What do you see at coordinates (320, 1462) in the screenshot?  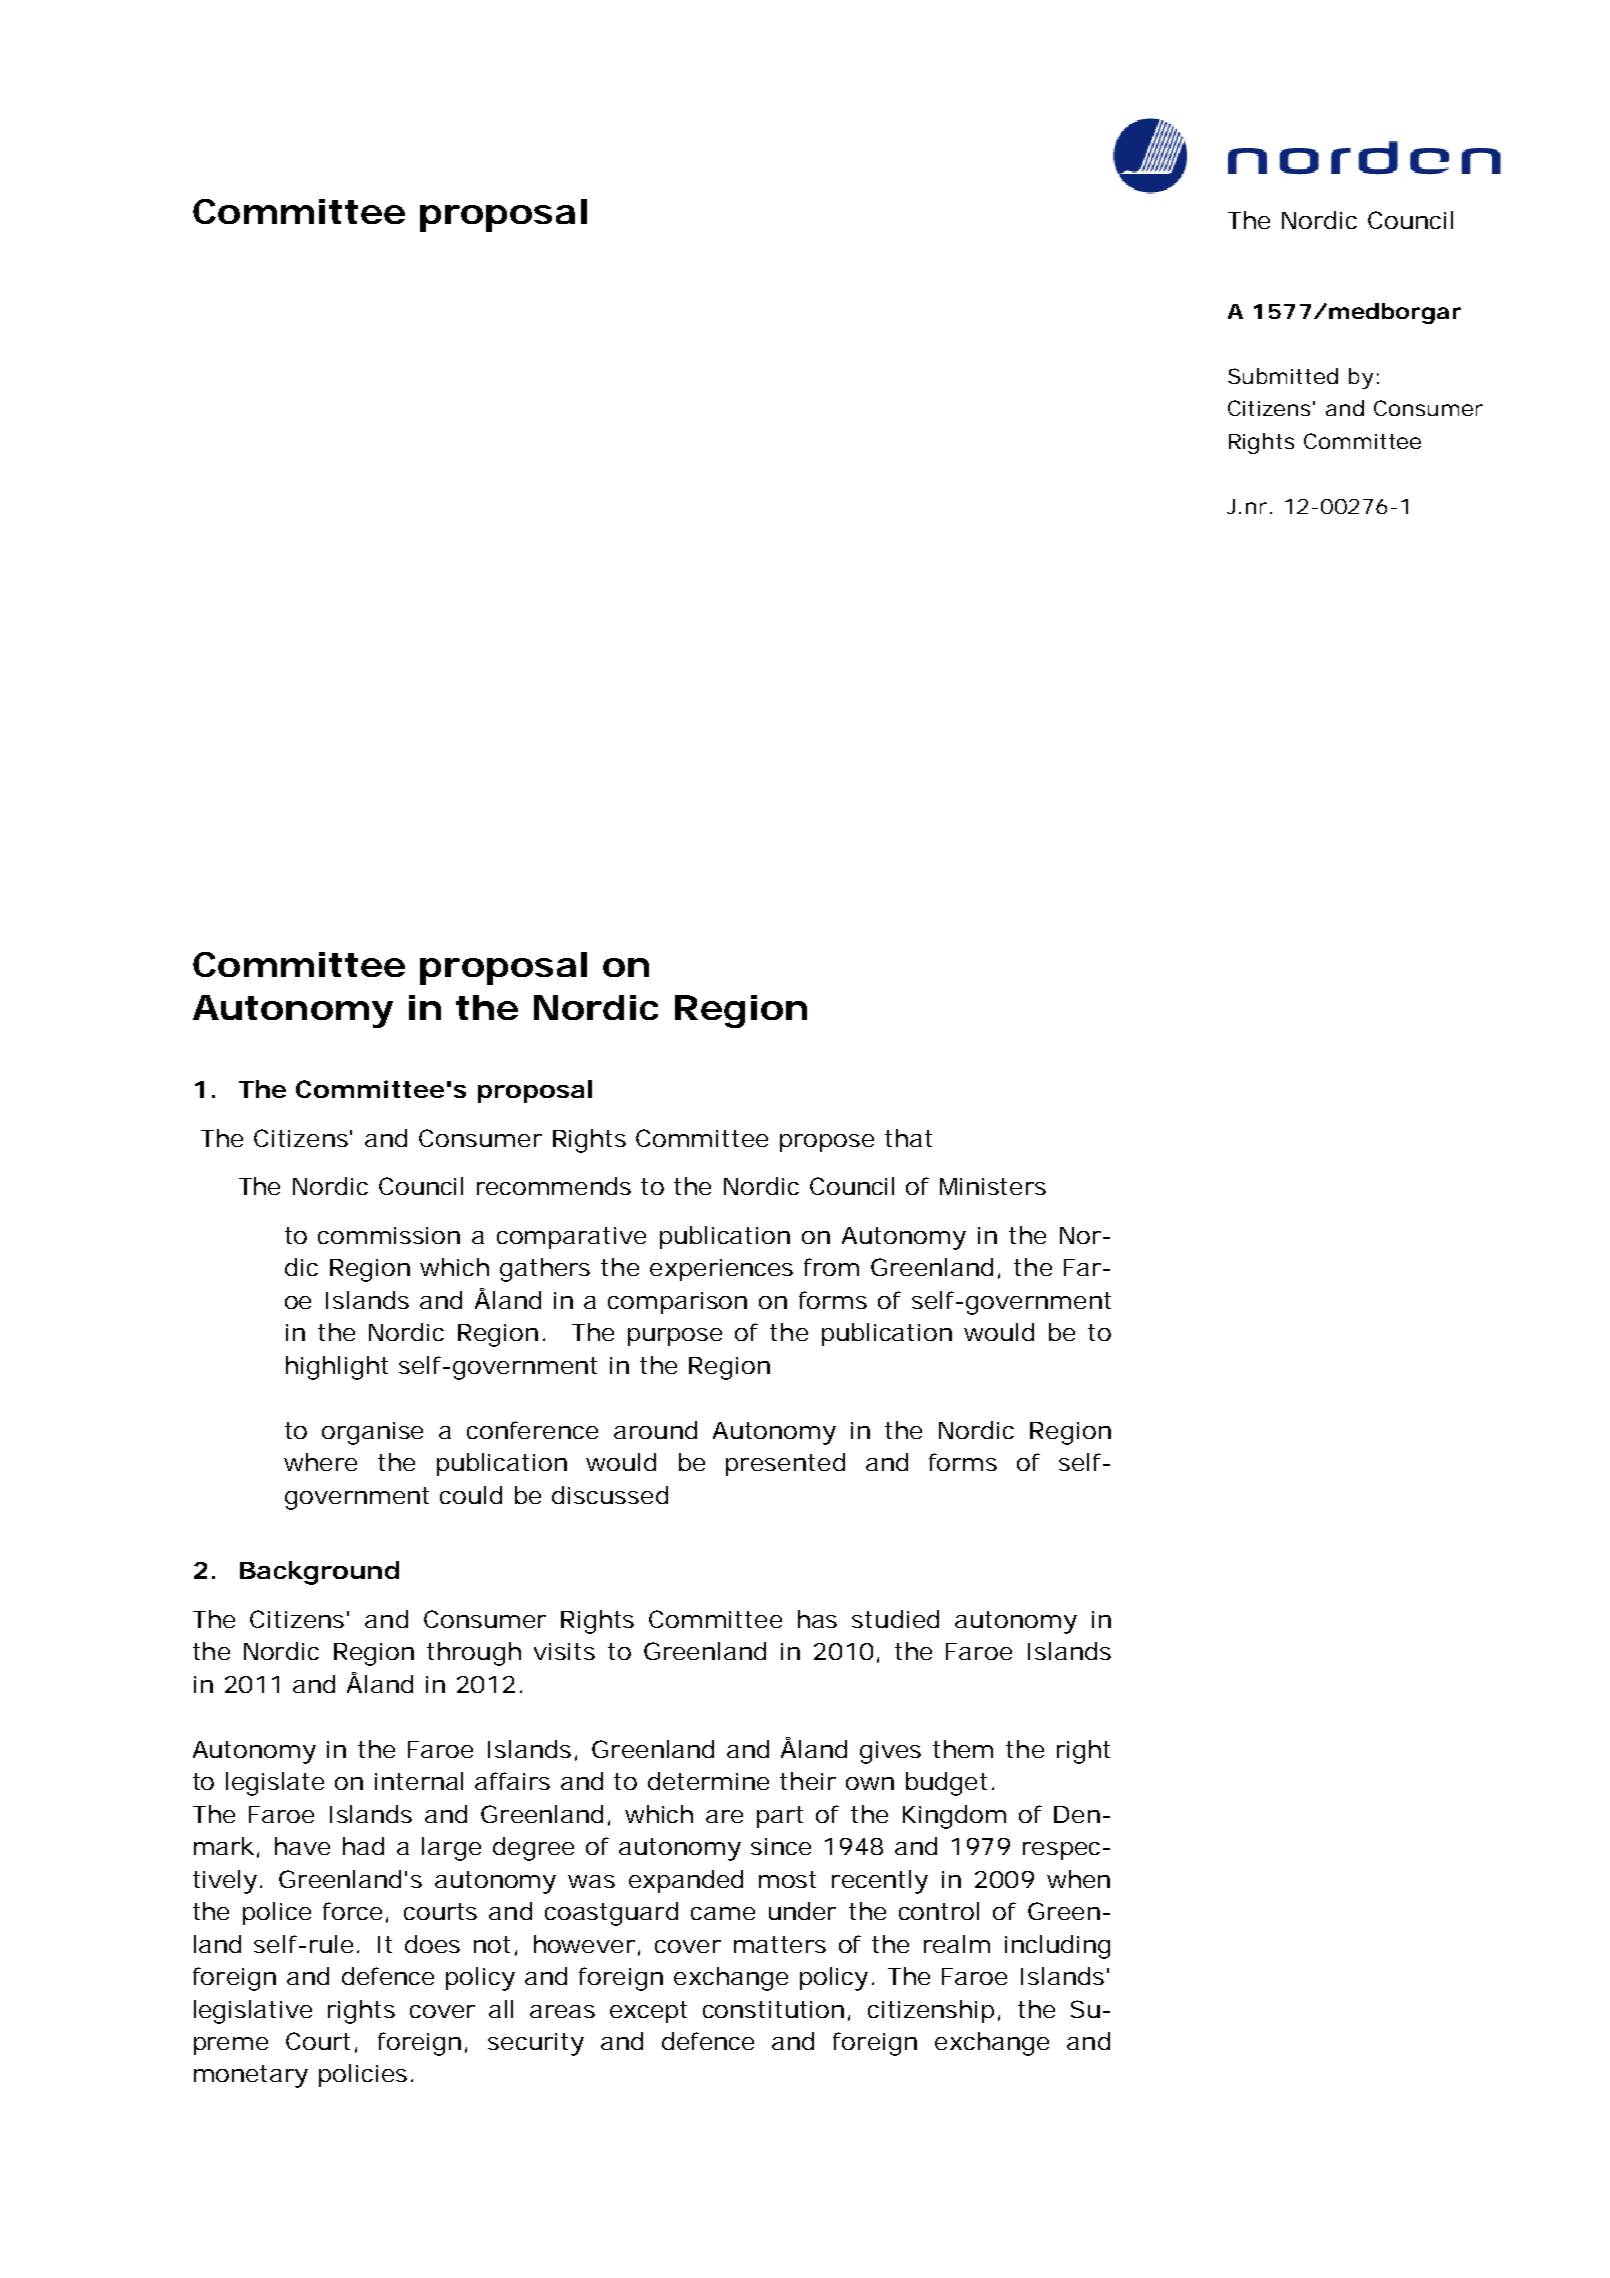 I see `where` at bounding box center [320, 1462].
